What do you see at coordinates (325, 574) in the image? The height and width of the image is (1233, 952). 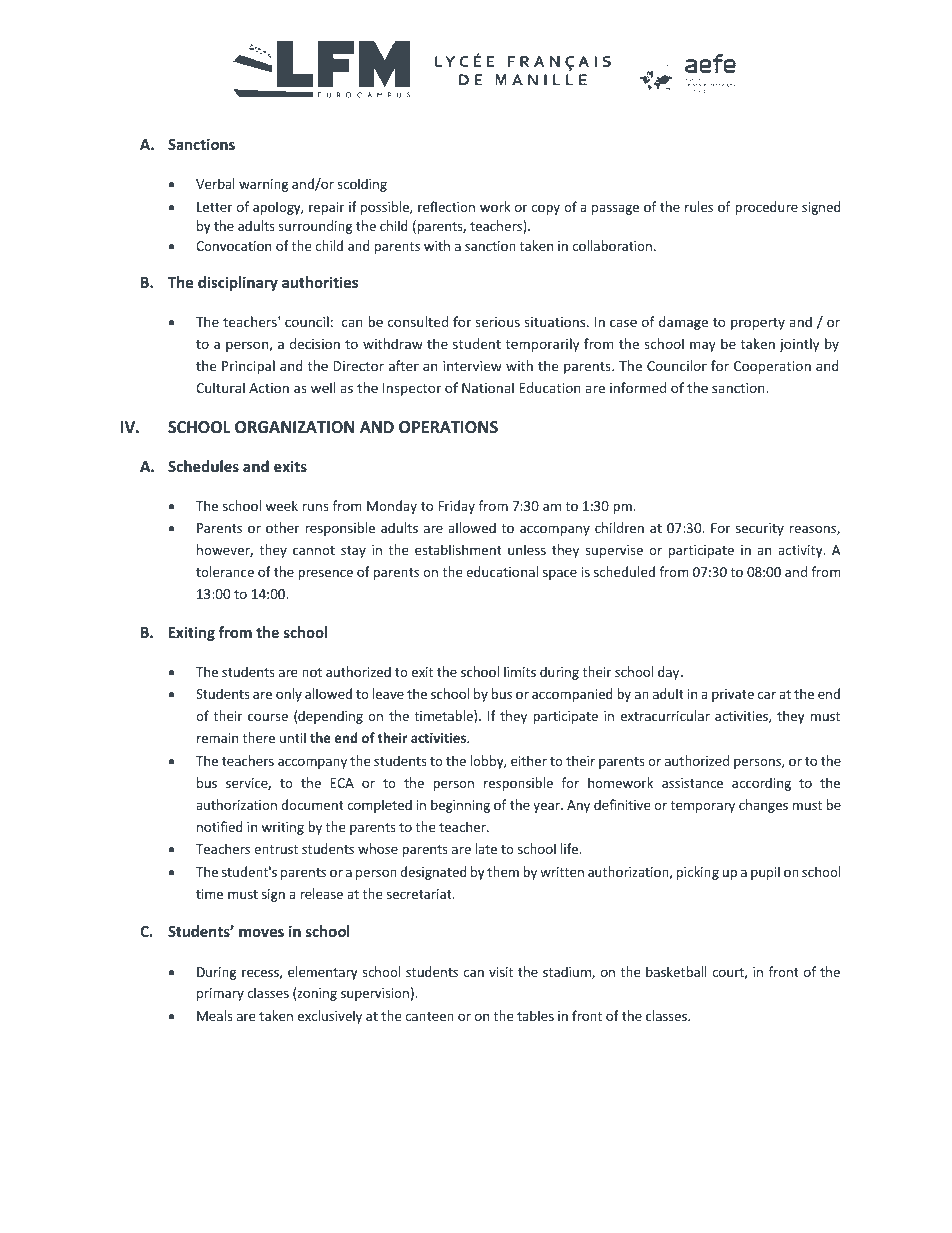 I see `presence` at bounding box center [325, 574].
